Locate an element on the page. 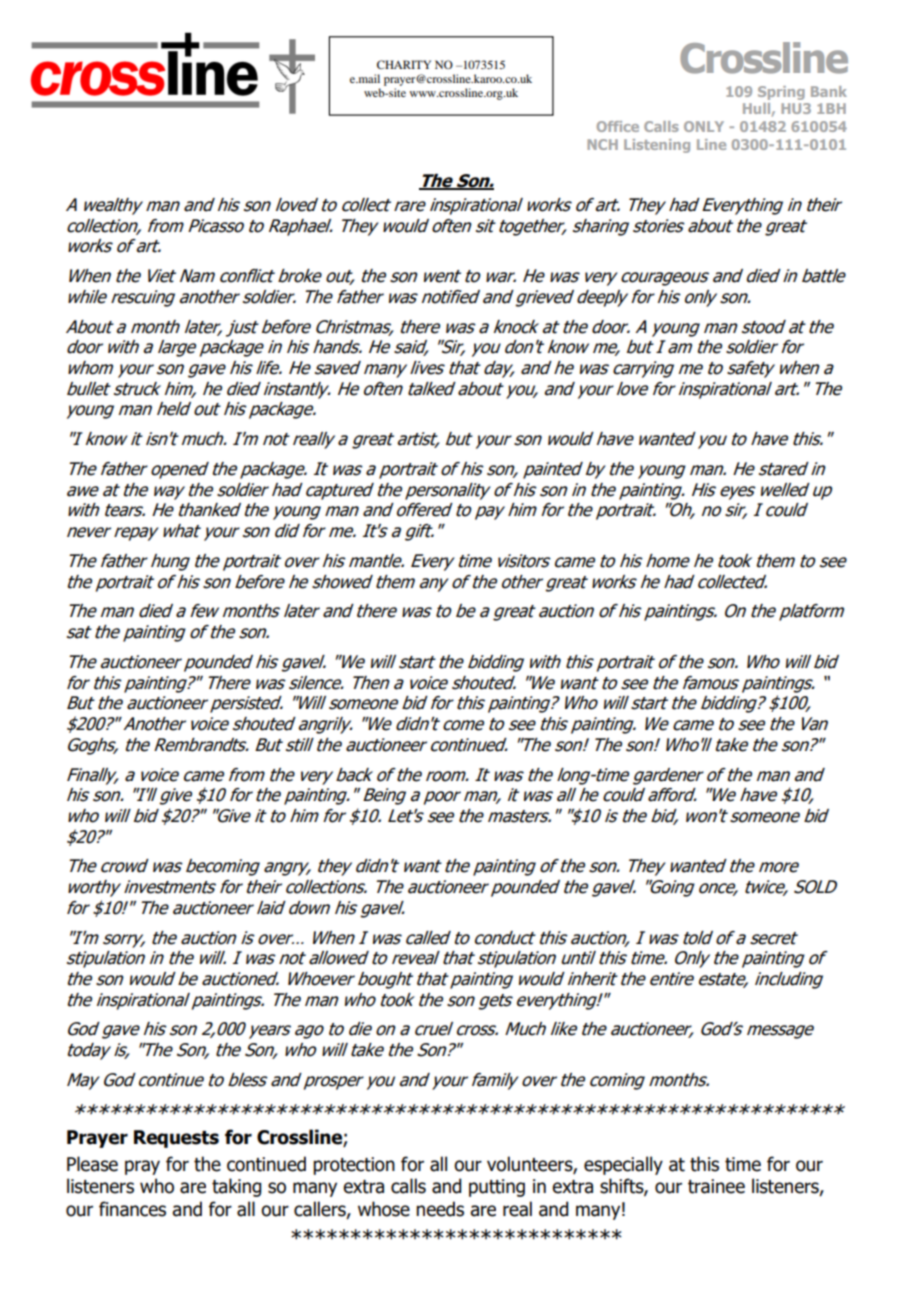  NCH is located at coordinates (602, 144).
